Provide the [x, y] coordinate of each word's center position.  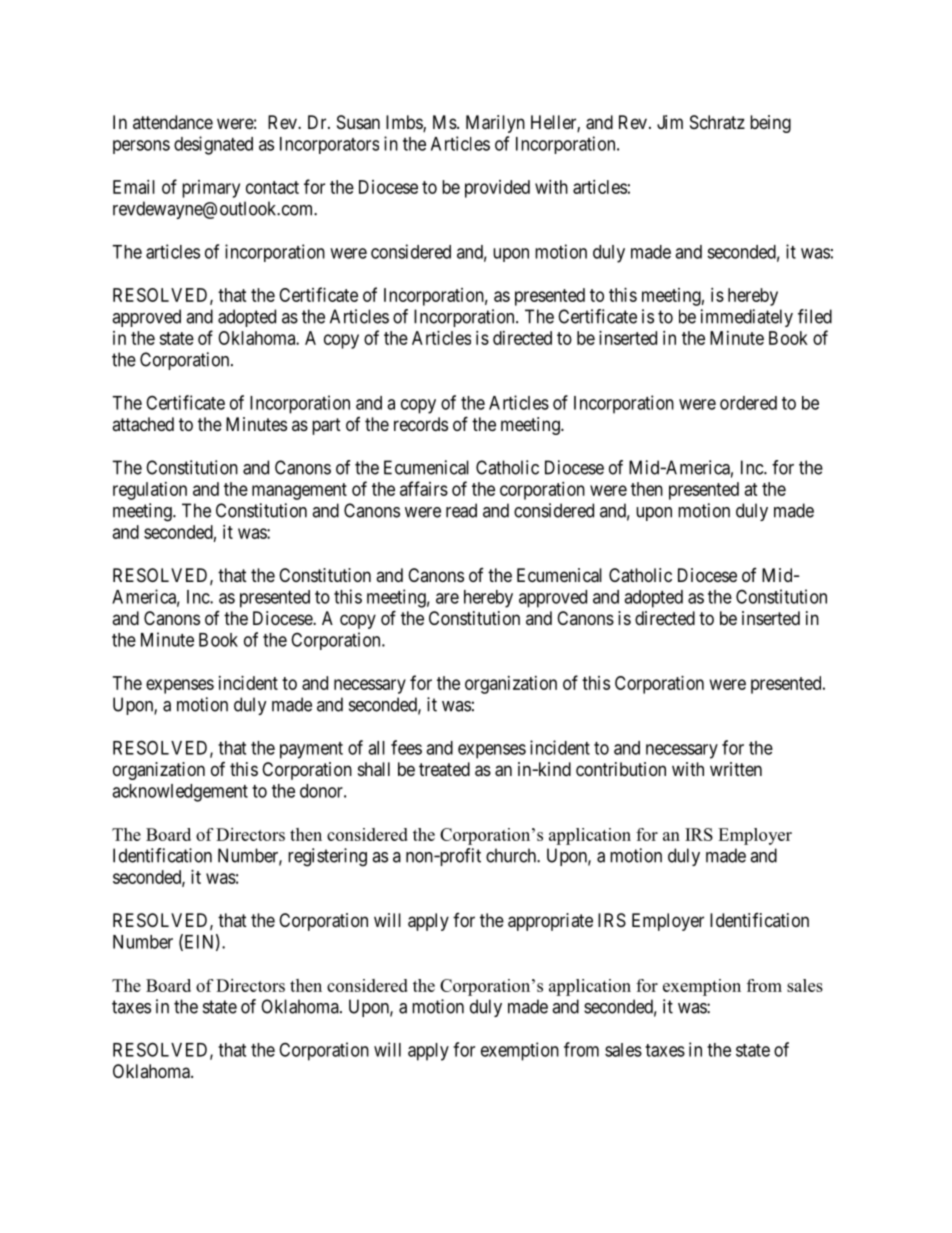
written [736, 769]
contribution [621, 769]
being [770, 124]
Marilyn [495, 124]
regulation [150, 491]
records [421, 424]
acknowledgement [180, 793]
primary [211, 189]
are [447, 598]
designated [213, 145]
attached [143, 424]
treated [444, 769]
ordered [748, 403]
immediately [747, 318]
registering [327, 857]
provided [497, 189]
